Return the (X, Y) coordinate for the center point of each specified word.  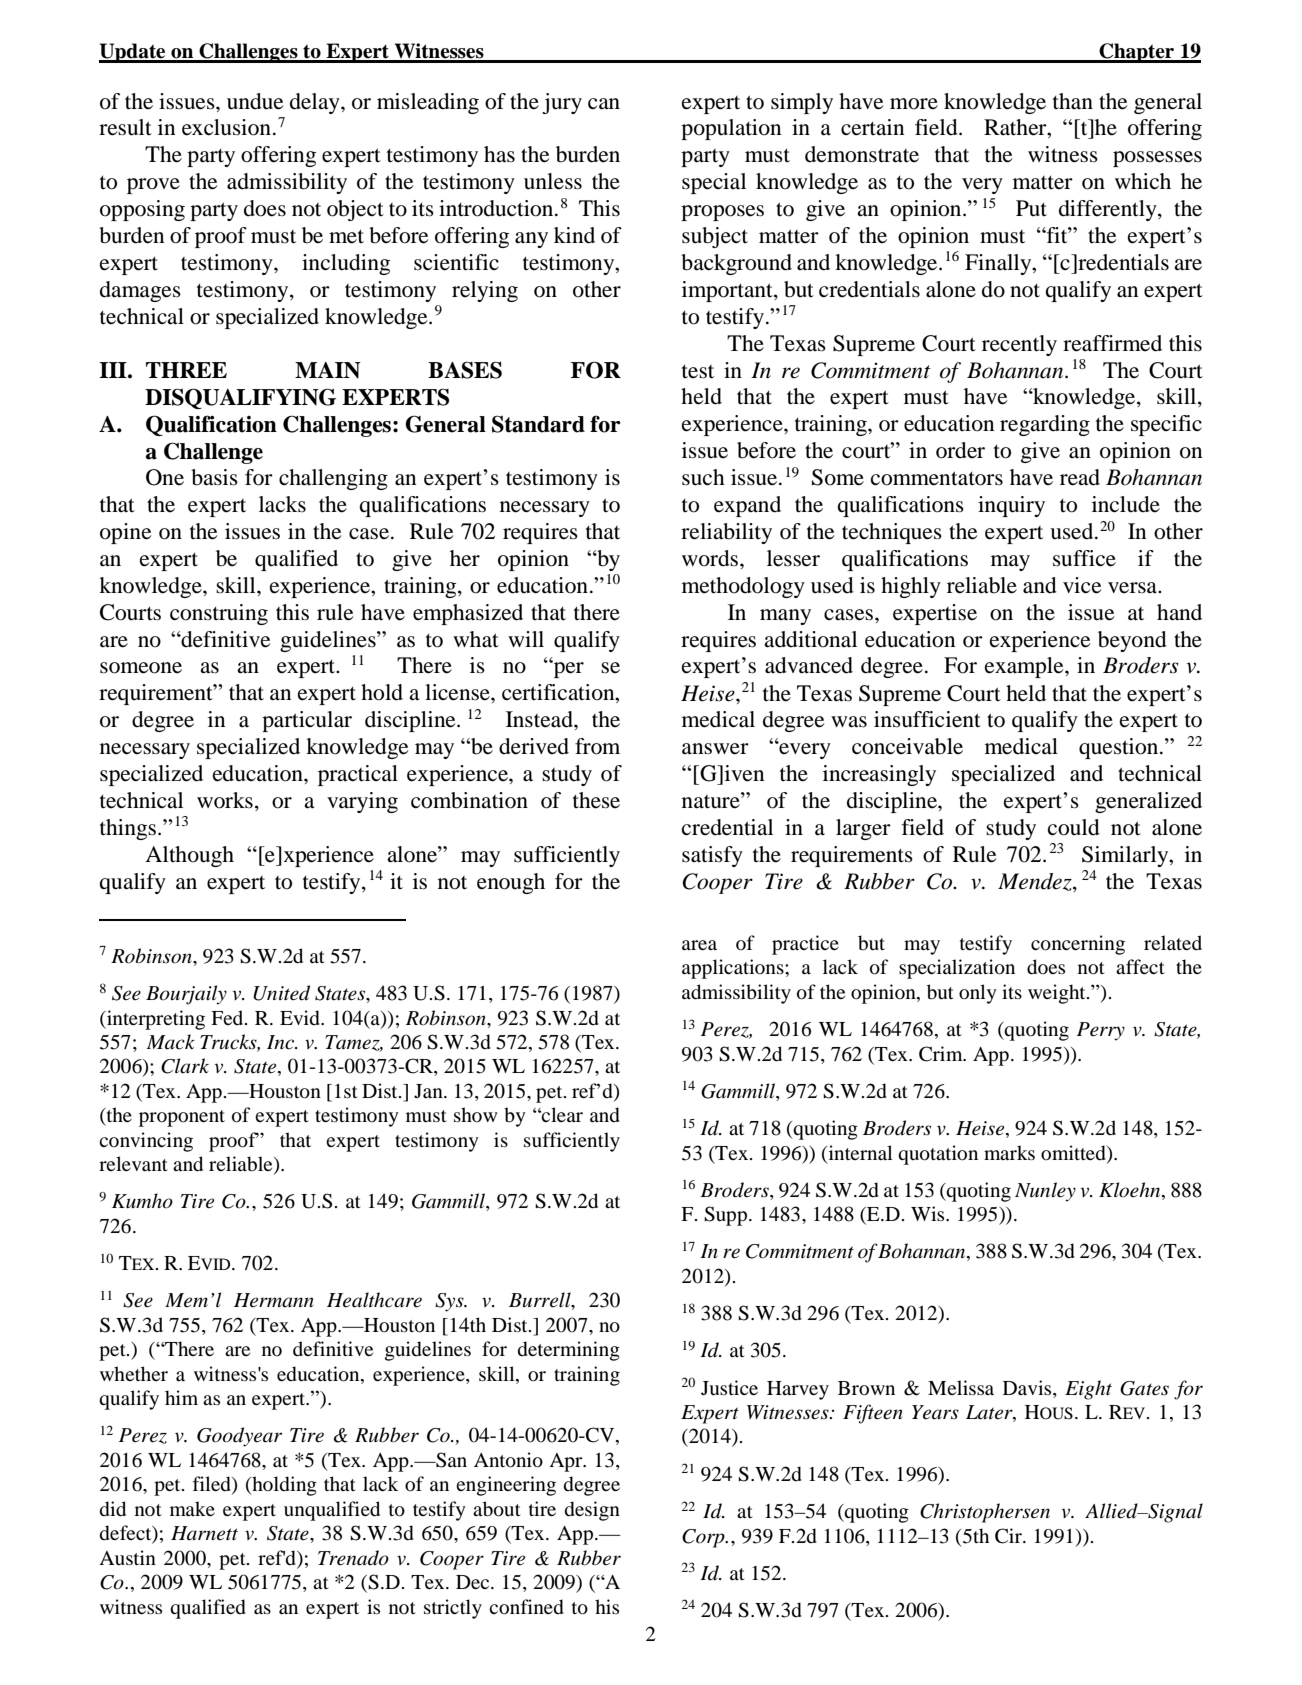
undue (255, 101)
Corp (704, 1538)
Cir (1009, 1536)
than (1073, 101)
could (1074, 827)
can (604, 104)
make (192, 1508)
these (596, 800)
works (225, 800)
